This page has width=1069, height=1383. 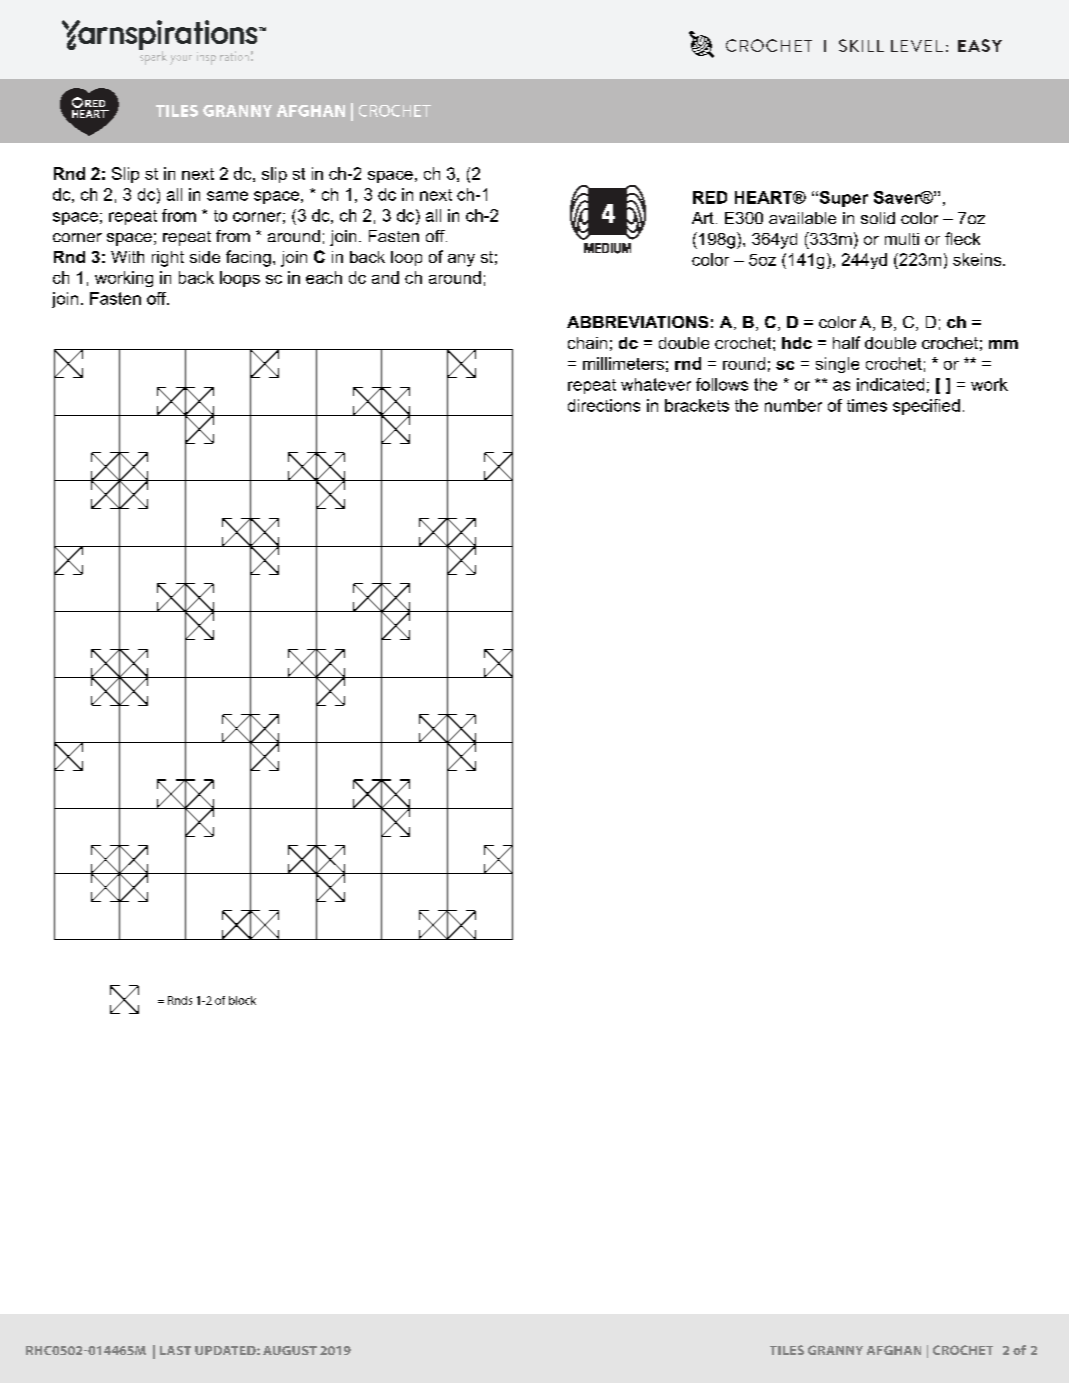 What do you see at coordinates (867, 405) in the page?
I see `times` at bounding box center [867, 405].
